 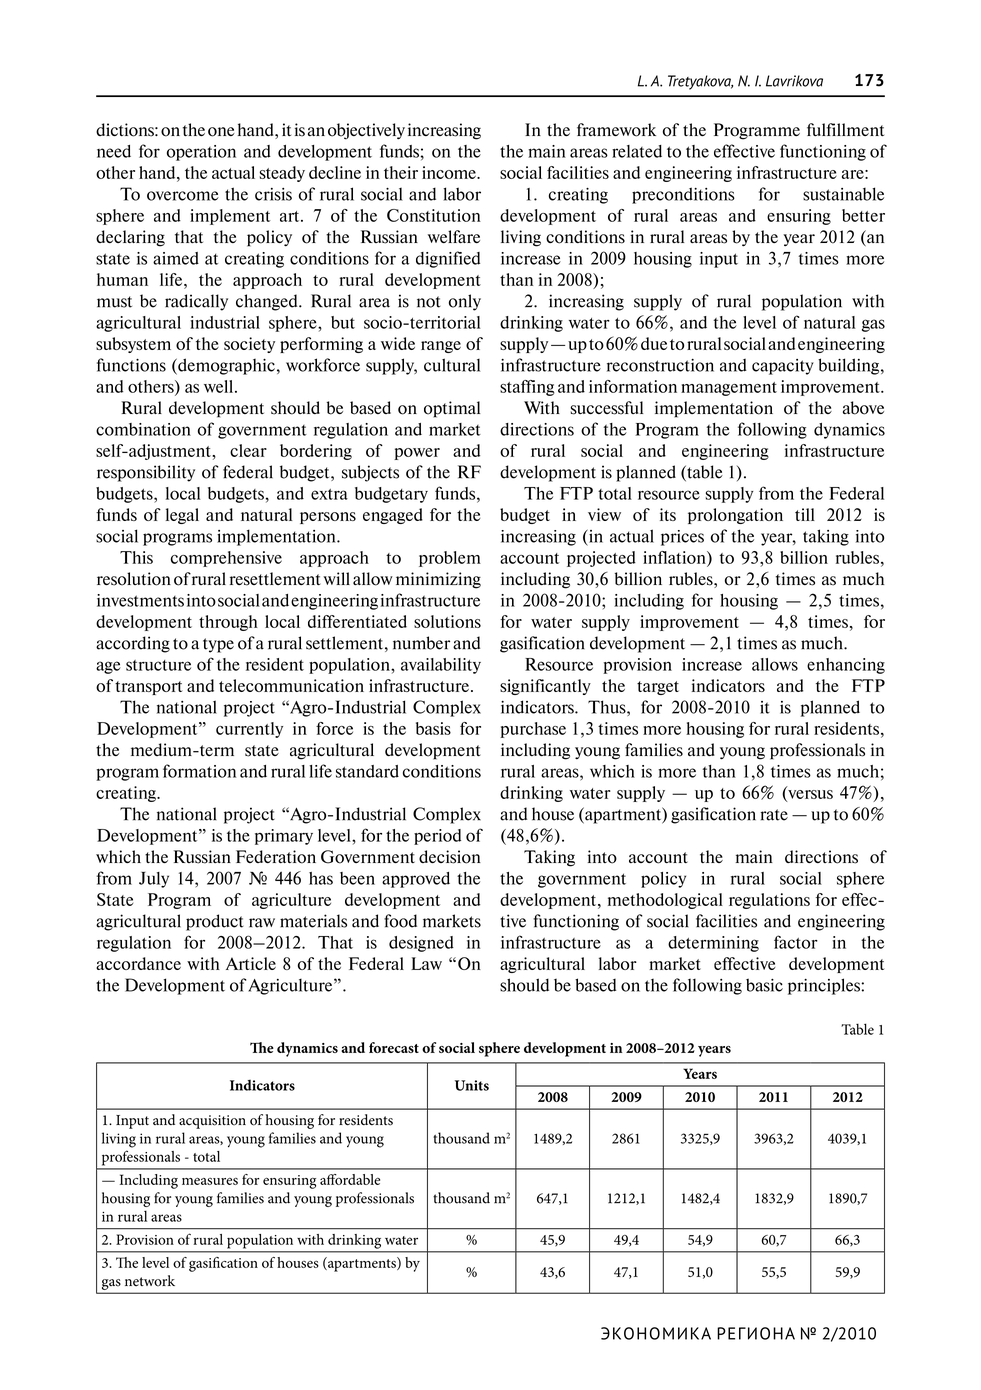 I want to click on currently, so click(x=249, y=730).
